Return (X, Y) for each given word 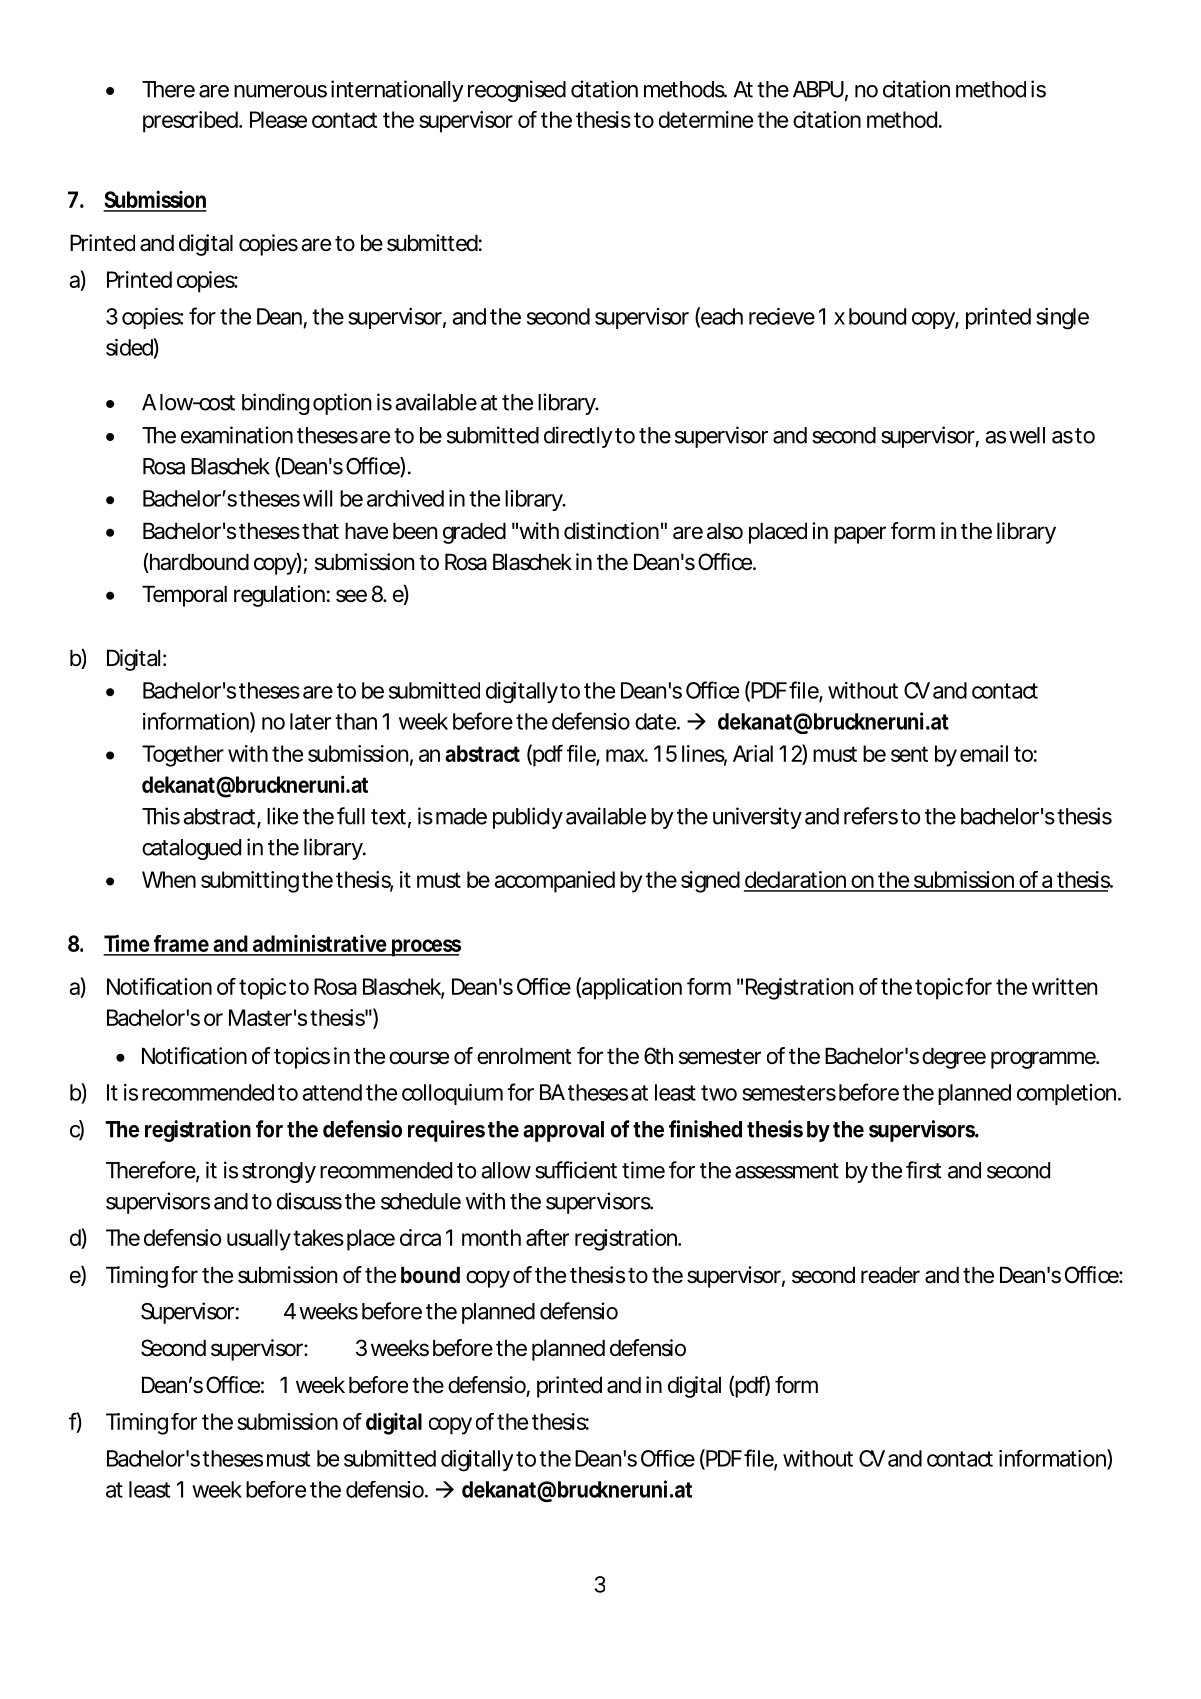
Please (278, 119)
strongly (279, 1172)
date (657, 721)
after (547, 1237)
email (984, 753)
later (313, 721)
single (1062, 319)
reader (890, 1275)
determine (708, 119)
